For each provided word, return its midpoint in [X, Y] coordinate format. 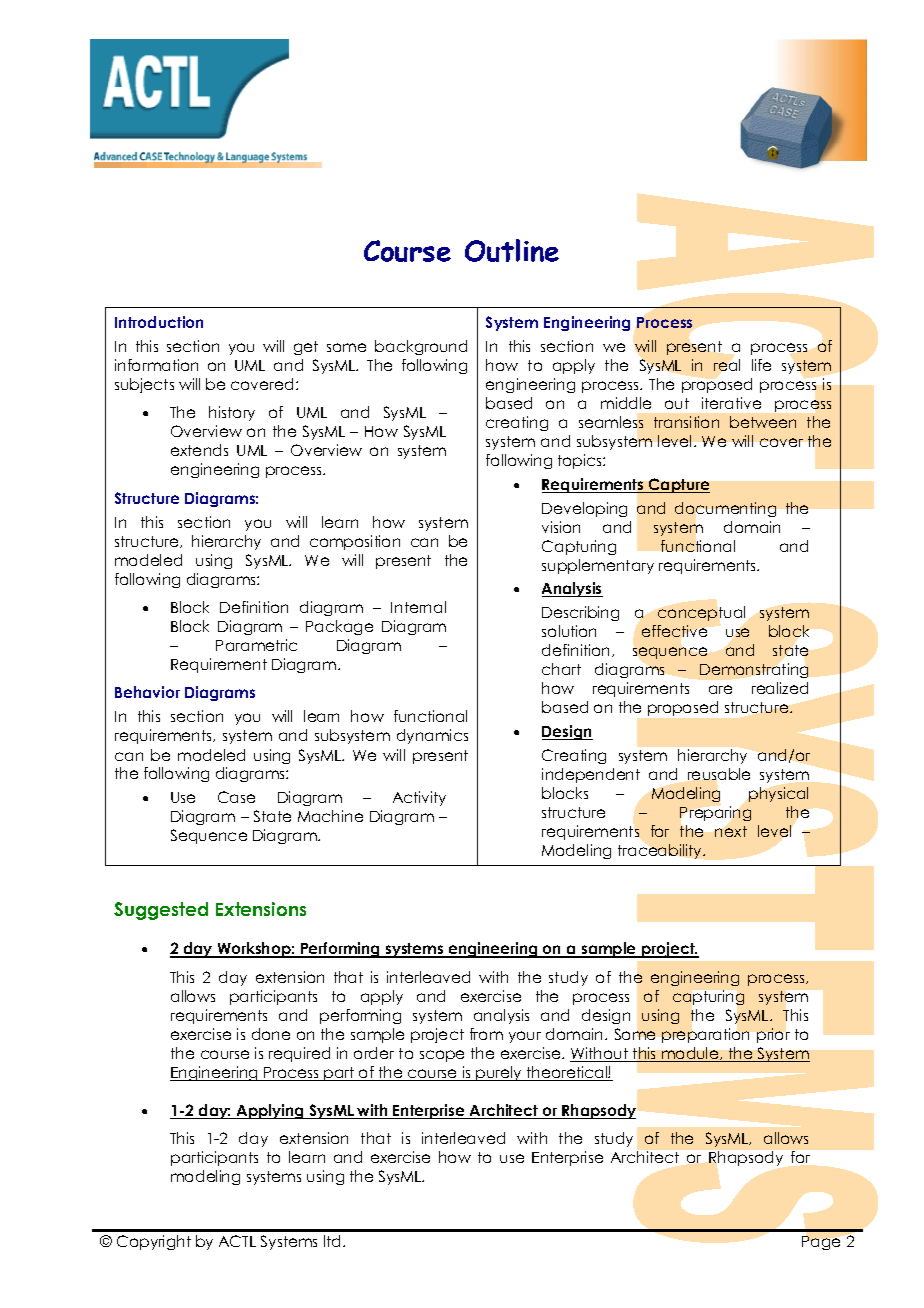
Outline [512, 250]
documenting [725, 509]
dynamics [432, 736]
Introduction [159, 322]
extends [199, 450]
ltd [332, 1241]
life [761, 365]
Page [821, 1243]
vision [561, 527]
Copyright [154, 1242]
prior [773, 1035]
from [486, 1034]
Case [236, 797]
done [271, 1034]
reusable [719, 774]
